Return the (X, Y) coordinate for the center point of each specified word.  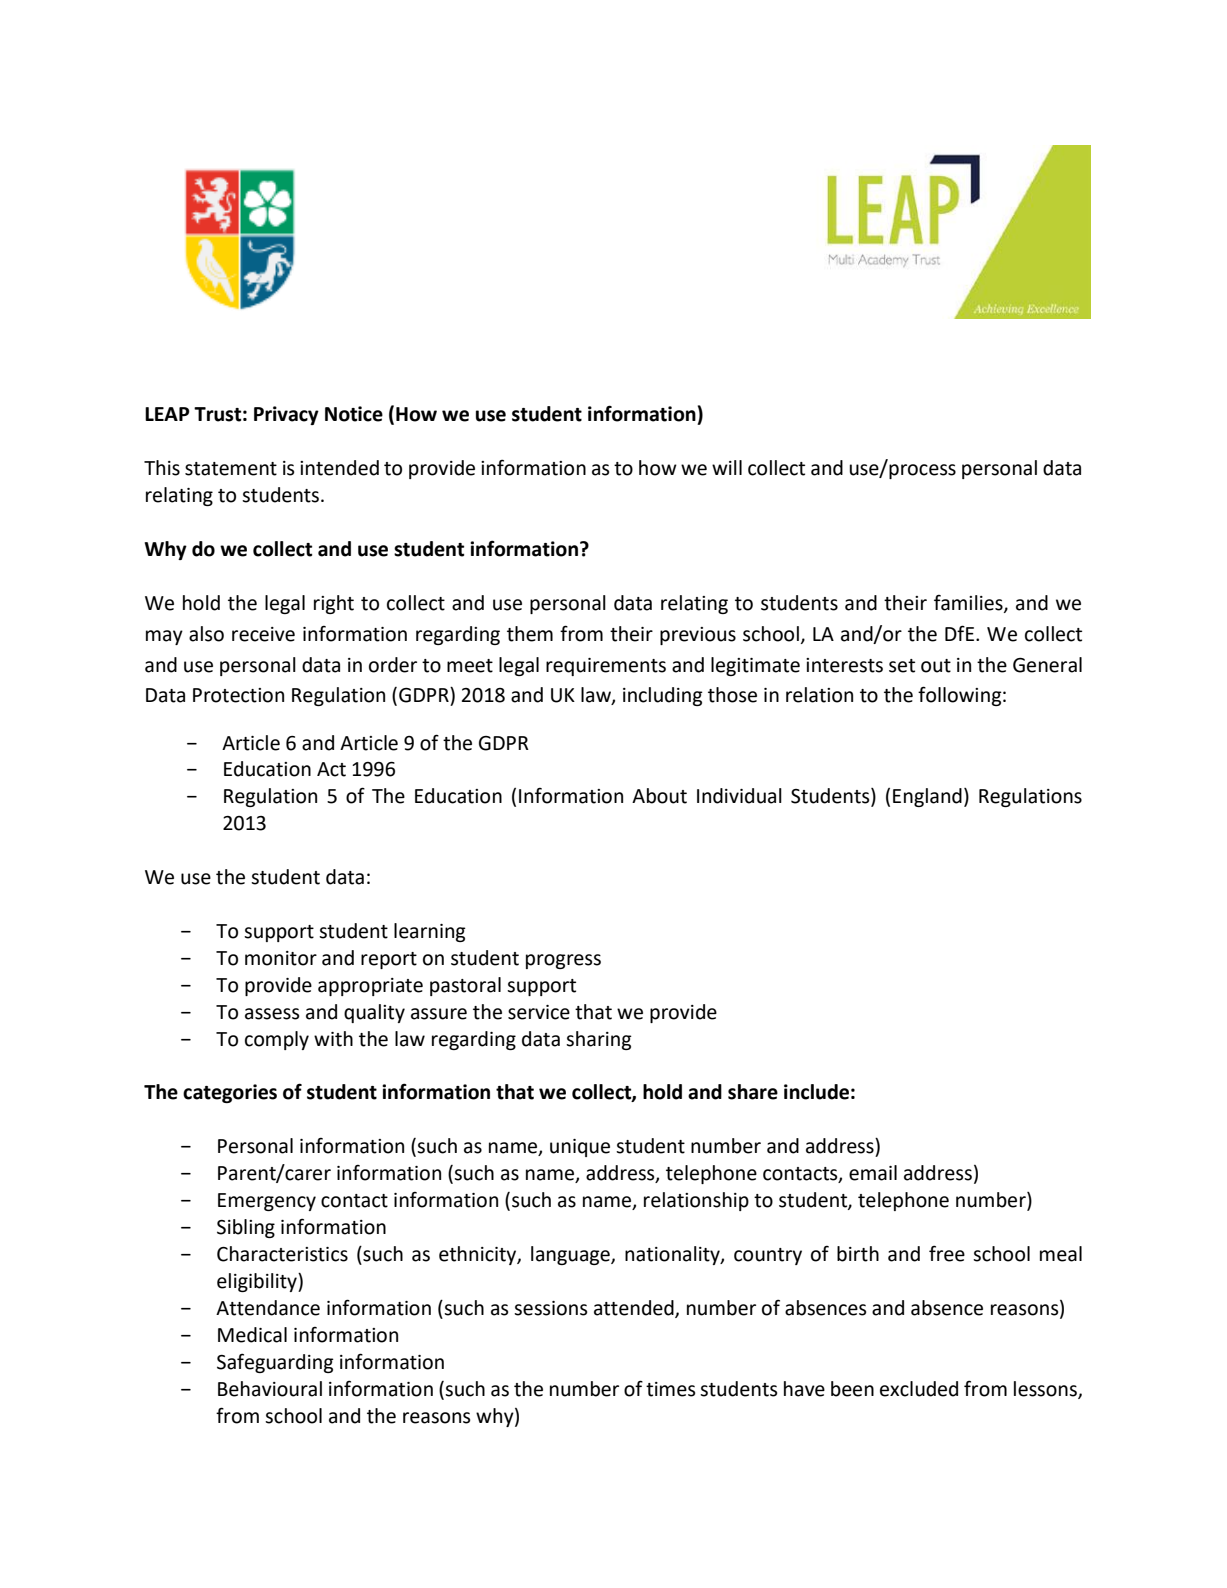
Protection (238, 695)
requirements (606, 667)
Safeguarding (275, 1363)
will (727, 467)
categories (230, 1093)
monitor (281, 958)
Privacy (286, 415)
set (902, 666)
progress (563, 961)
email (873, 1173)
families (969, 603)
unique (580, 1148)
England (927, 797)
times (670, 1389)
